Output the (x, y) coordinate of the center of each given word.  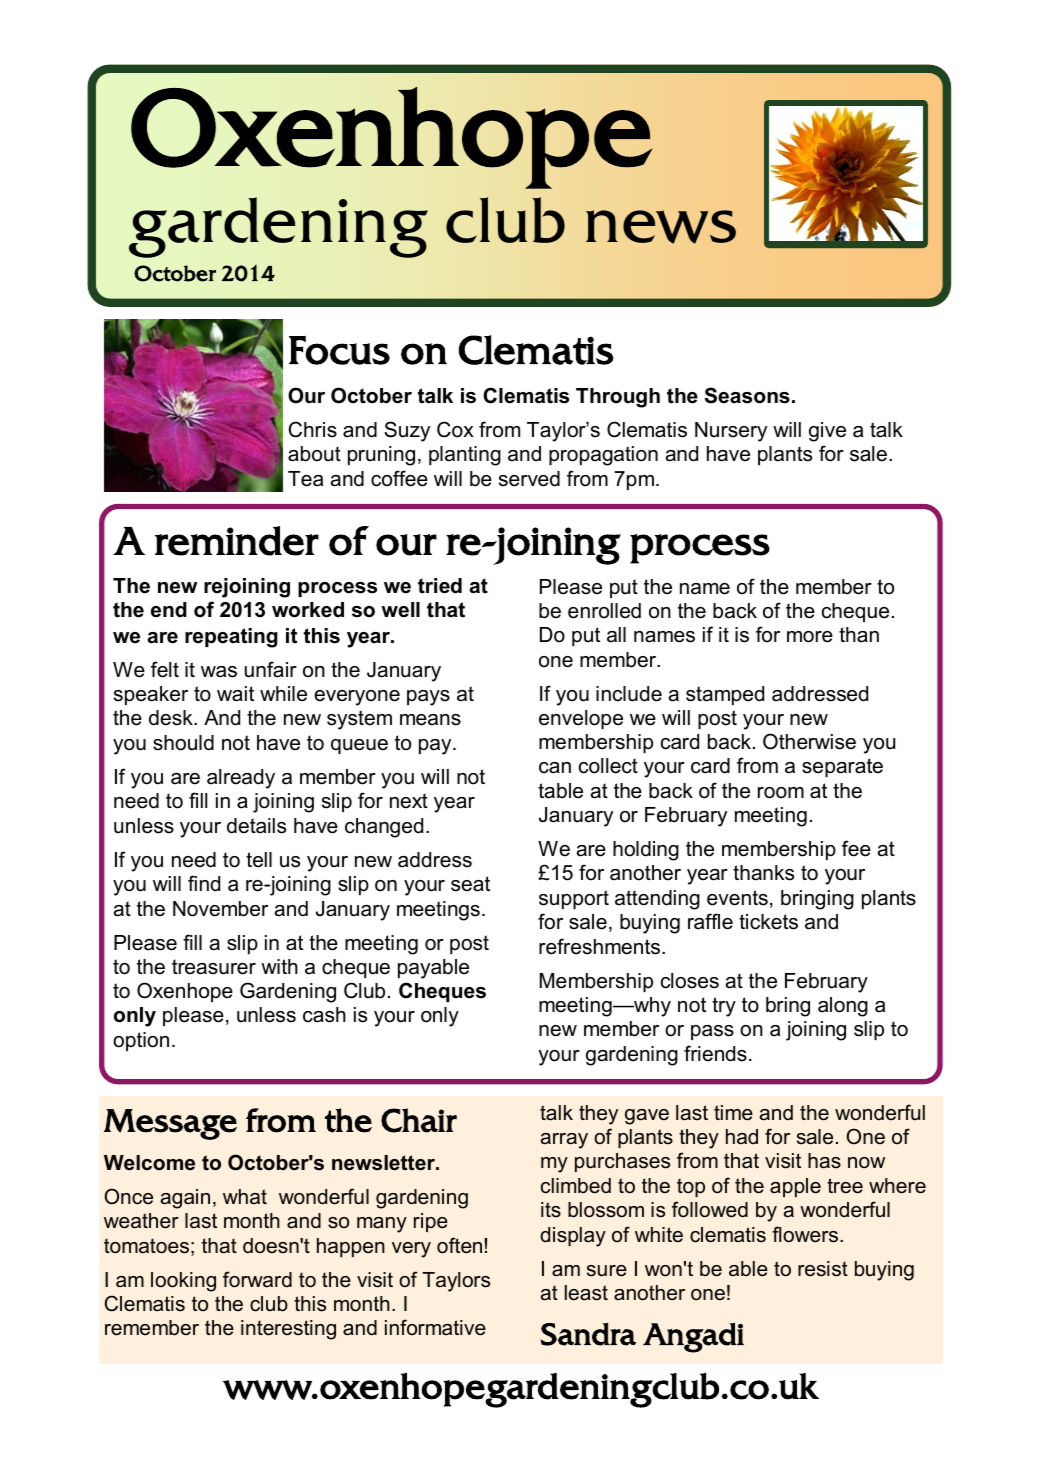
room (781, 793)
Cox (455, 429)
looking (183, 1282)
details (256, 826)
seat (470, 884)
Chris (313, 429)
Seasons (747, 395)
